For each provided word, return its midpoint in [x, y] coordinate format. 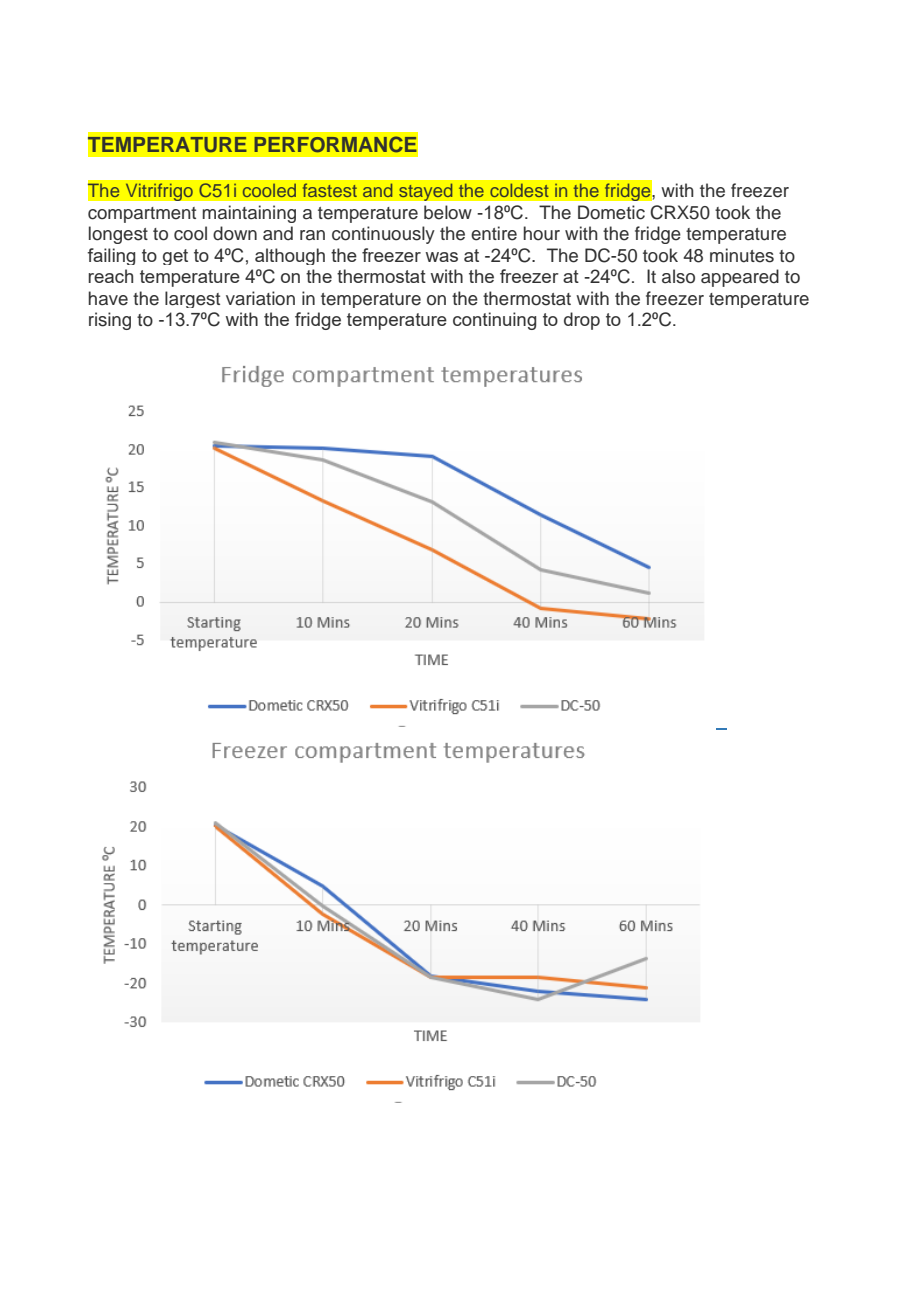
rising [110, 321]
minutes [742, 255]
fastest [329, 190]
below [448, 212]
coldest [519, 190]
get [175, 257]
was [442, 257]
